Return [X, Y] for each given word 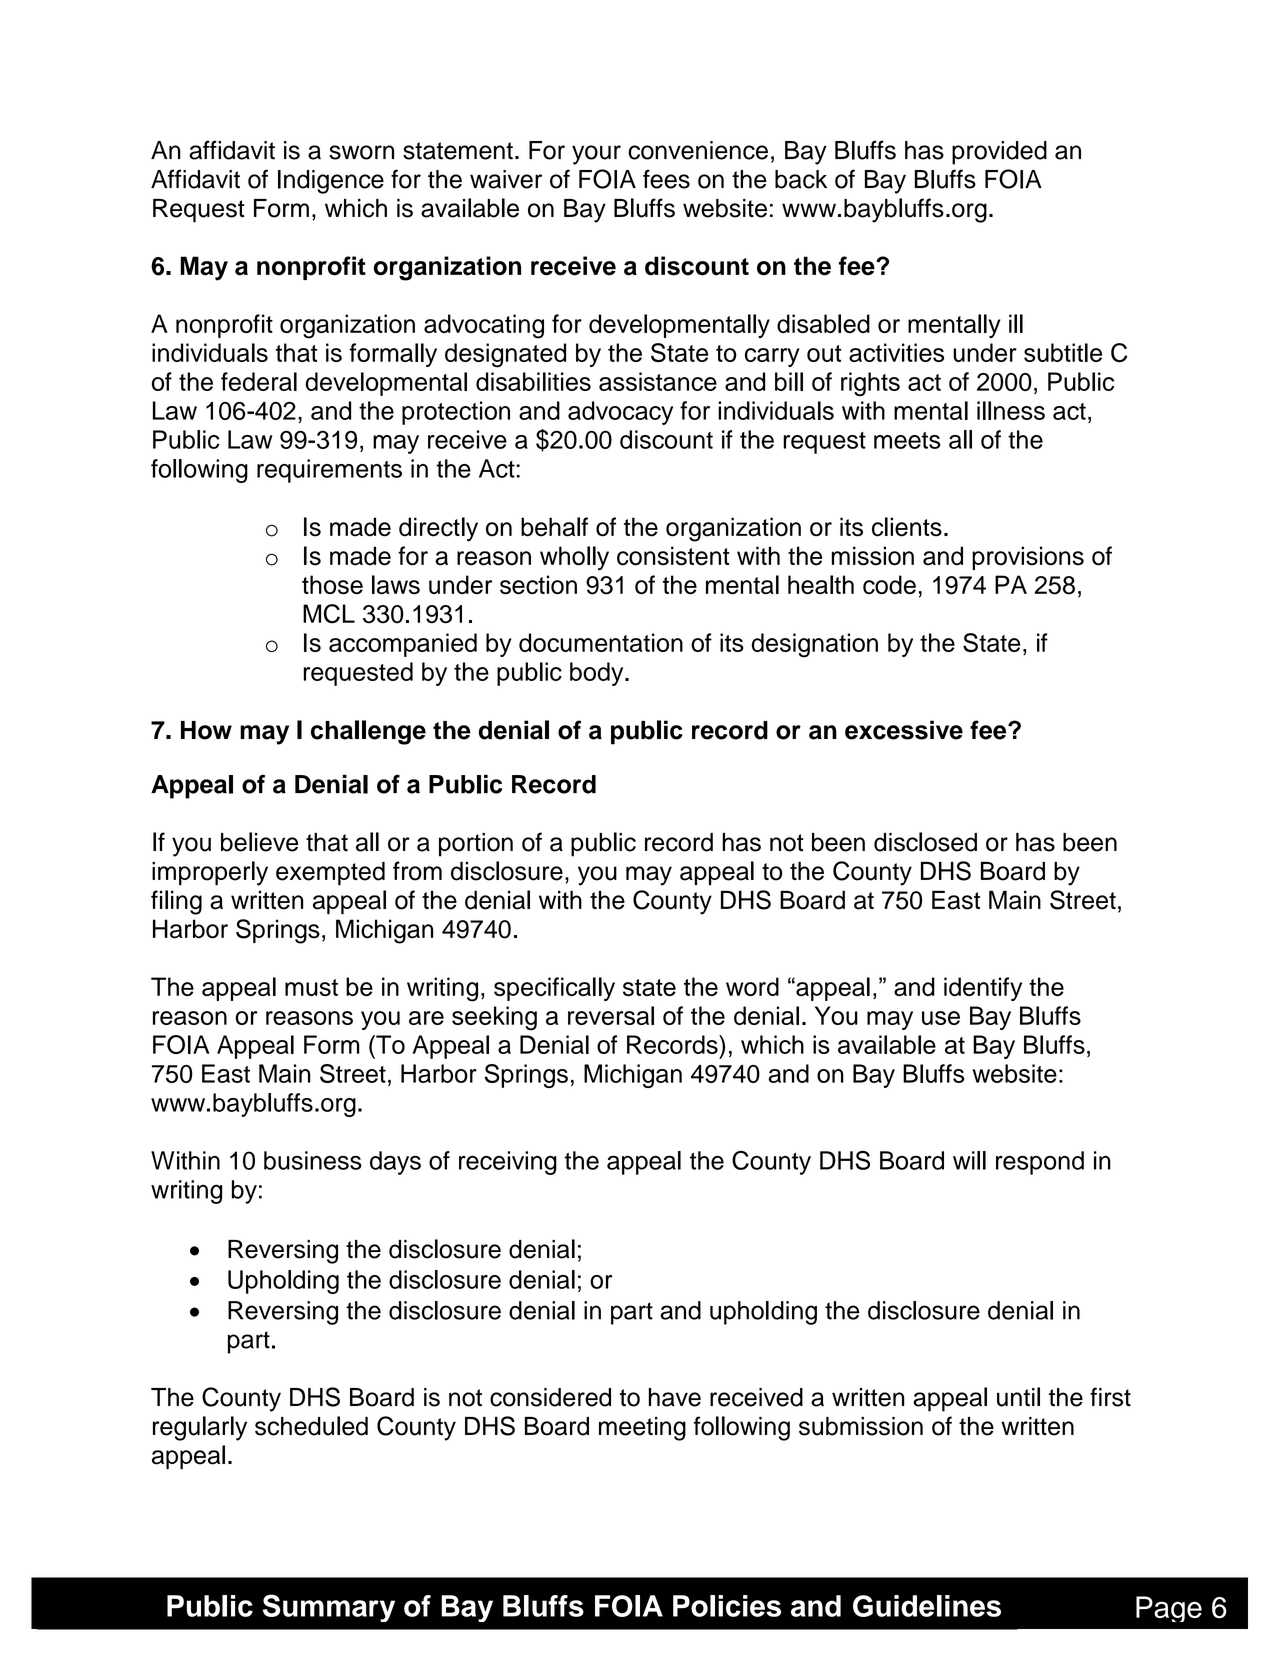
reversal [611, 1015]
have [675, 1397]
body [598, 674]
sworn [361, 152]
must [311, 987]
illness [1011, 410]
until [1018, 1397]
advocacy [620, 413]
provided [999, 153]
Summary [329, 1608]
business [313, 1160]
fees [666, 179]
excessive [904, 730]
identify [983, 989]
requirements [329, 471]
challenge [368, 732]
